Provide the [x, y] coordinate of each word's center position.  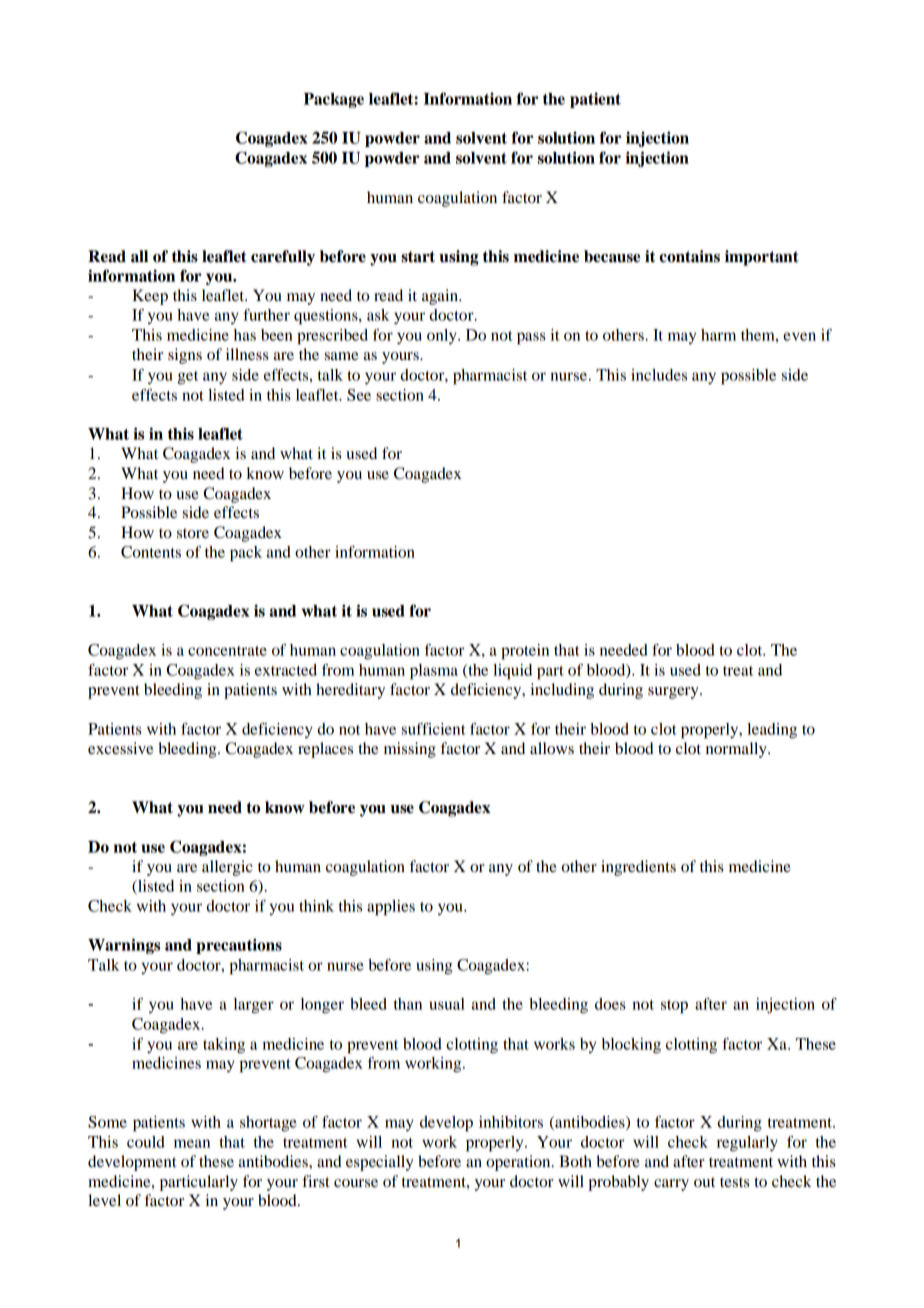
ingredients [638, 868]
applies [391, 908]
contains [689, 256]
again [441, 297]
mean [192, 1143]
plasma [434, 672]
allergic [227, 868]
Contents [151, 552]
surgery [674, 693]
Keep [150, 297]
